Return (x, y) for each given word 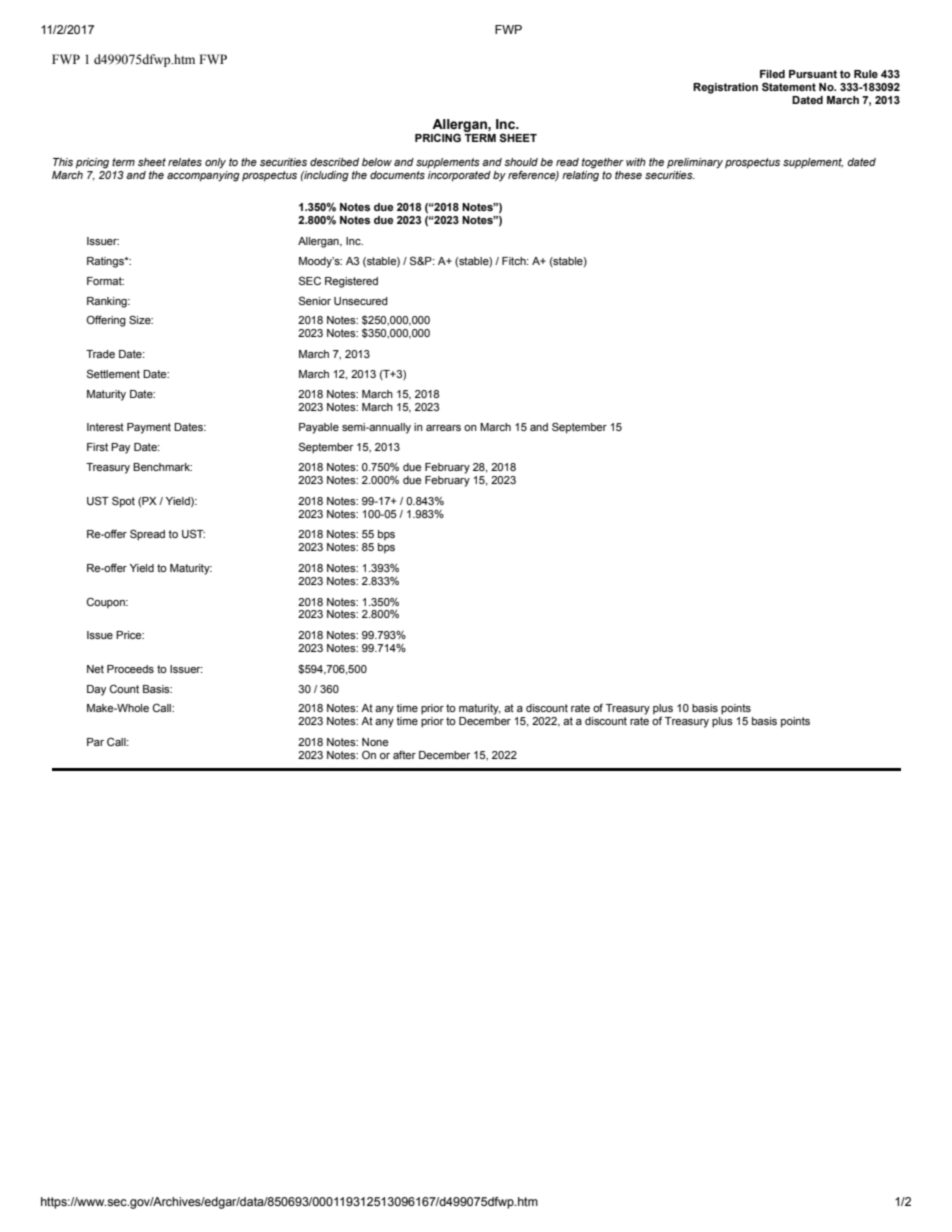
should (521, 162)
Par (95, 742)
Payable (319, 428)
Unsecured (361, 301)
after (404, 754)
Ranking (108, 302)
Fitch (515, 261)
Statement (789, 86)
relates (185, 162)
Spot (123, 502)
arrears (443, 428)
